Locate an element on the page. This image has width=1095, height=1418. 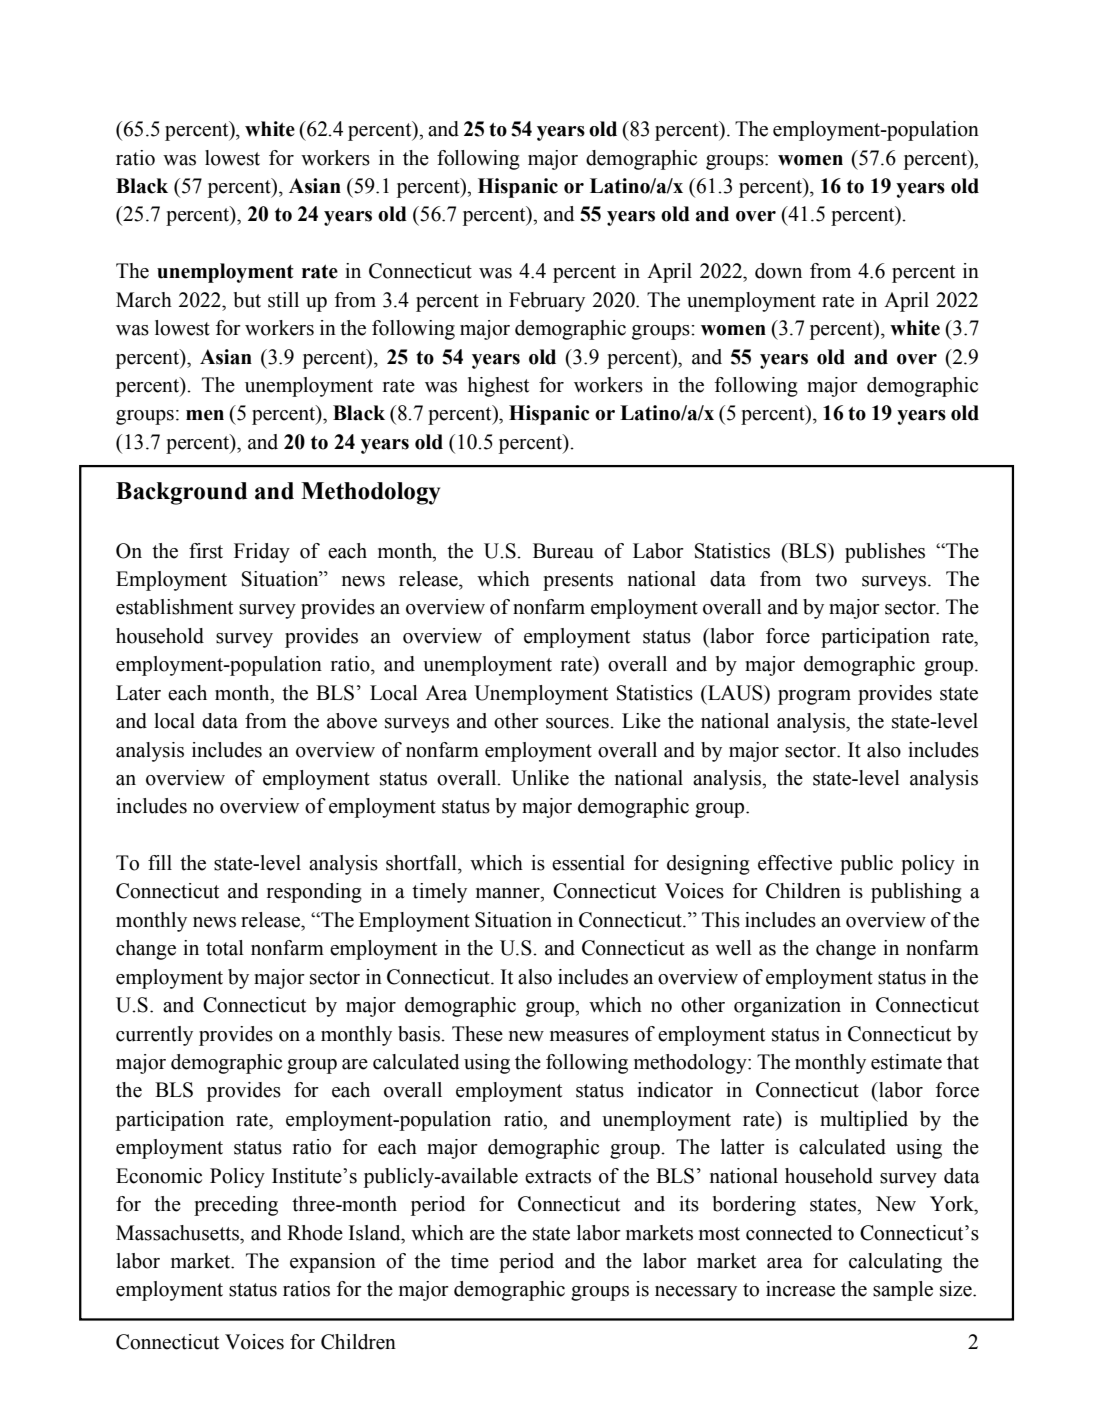
February is located at coordinates (547, 302).
